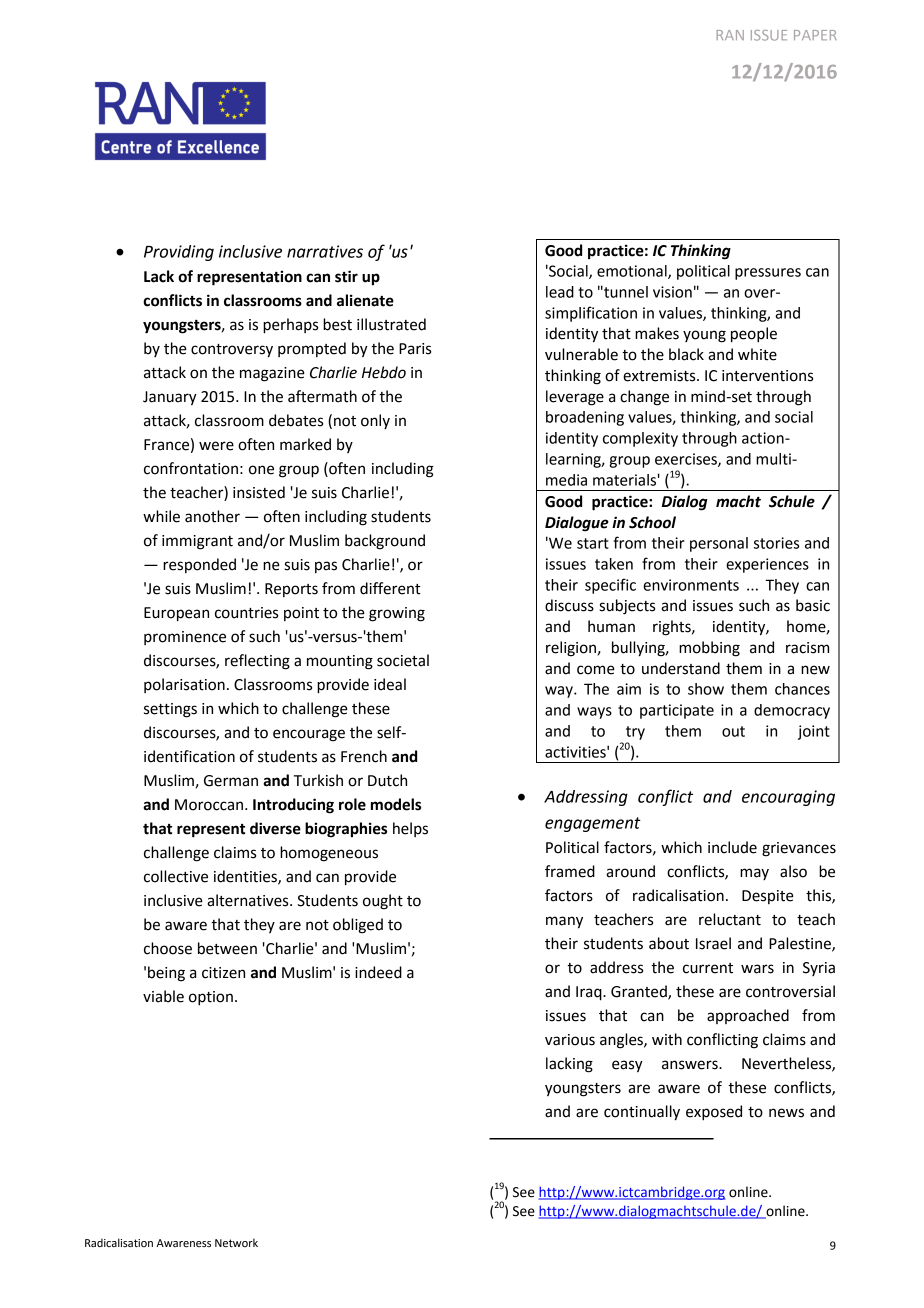  What do you see at coordinates (732, 847) in the page?
I see `include` at bounding box center [732, 847].
